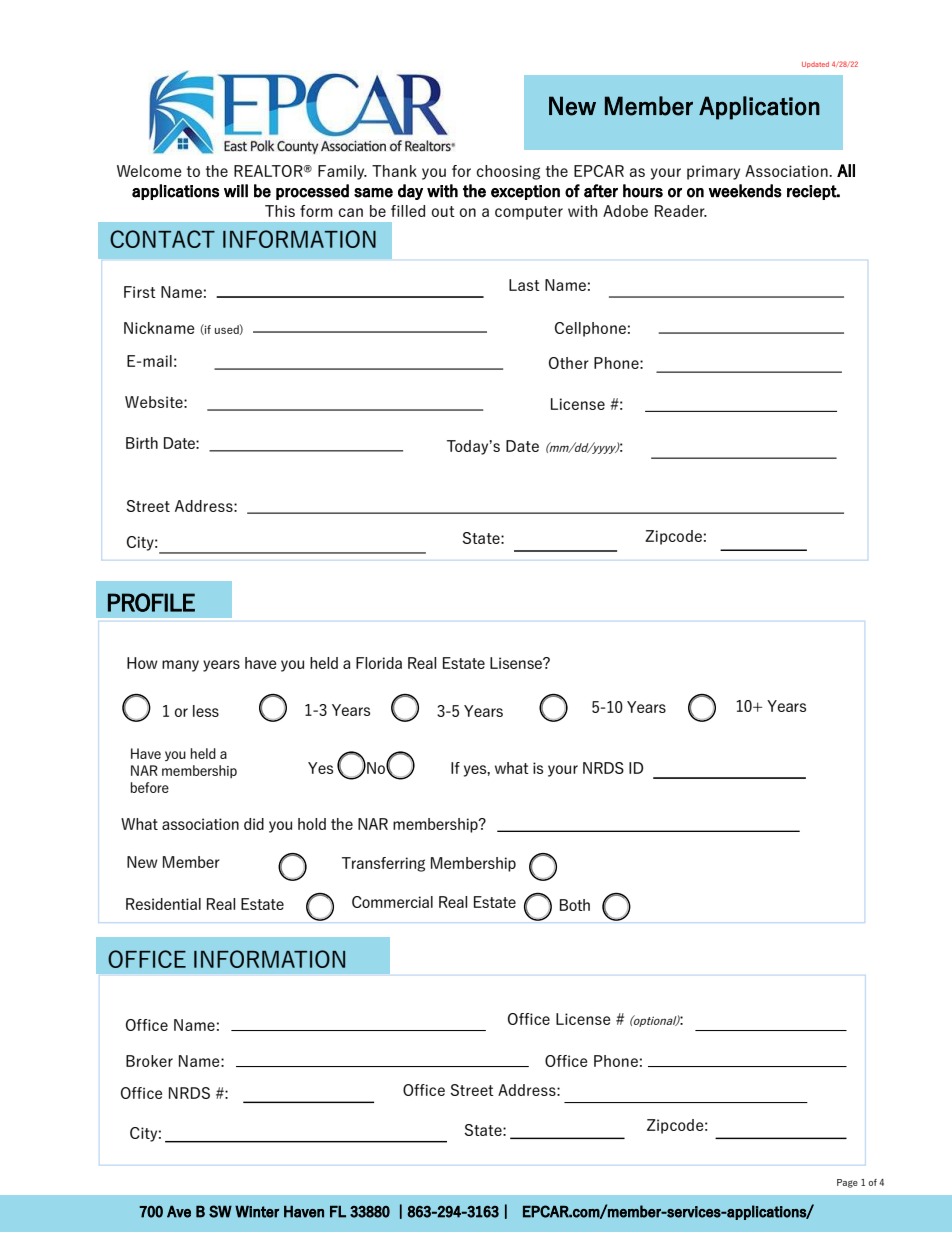  What do you see at coordinates (525, 192) in the document?
I see `exception` at bounding box center [525, 192].
